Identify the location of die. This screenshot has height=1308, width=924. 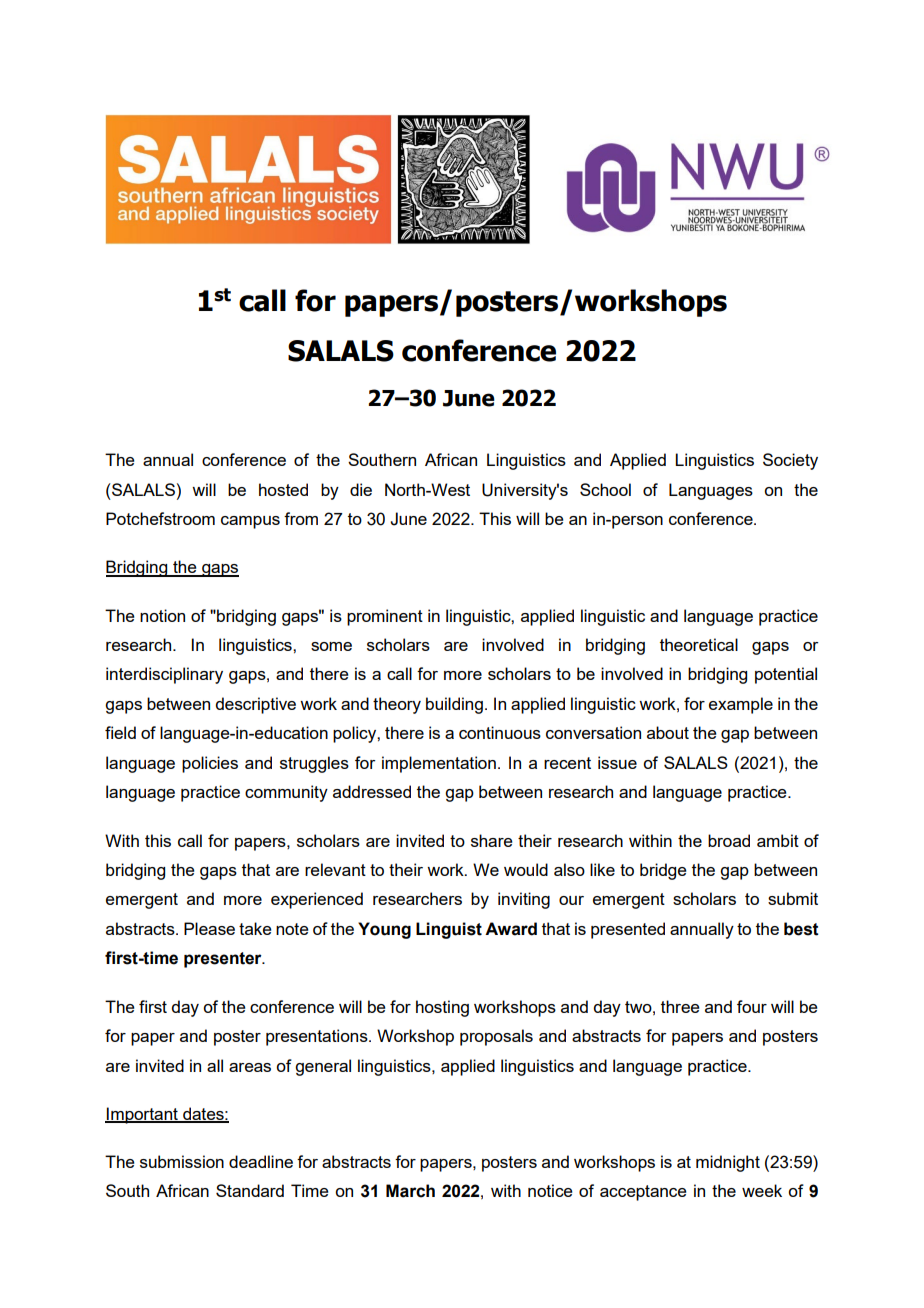
(361, 489).
